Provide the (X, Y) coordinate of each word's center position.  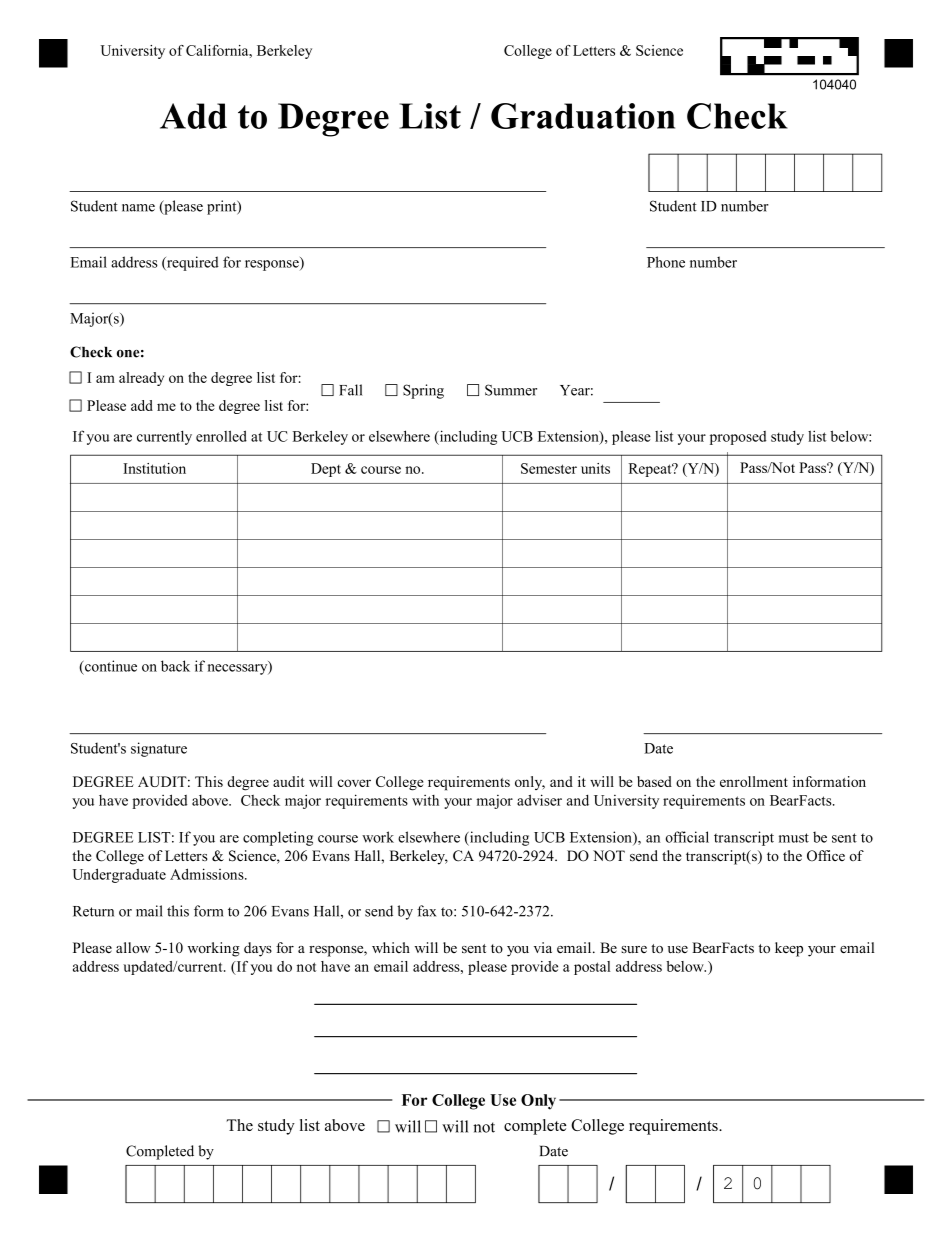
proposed (738, 438)
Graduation (583, 116)
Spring (423, 391)
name (138, 208)
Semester (549, 468)
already (141, 379)
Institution (154, 468)
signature (159, 749)
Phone (666, 262)
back (175, 666)
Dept (326, 470)
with (425, 800)
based (654, 781)
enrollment (754, 781)
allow (133, 947)
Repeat (651, 470)
